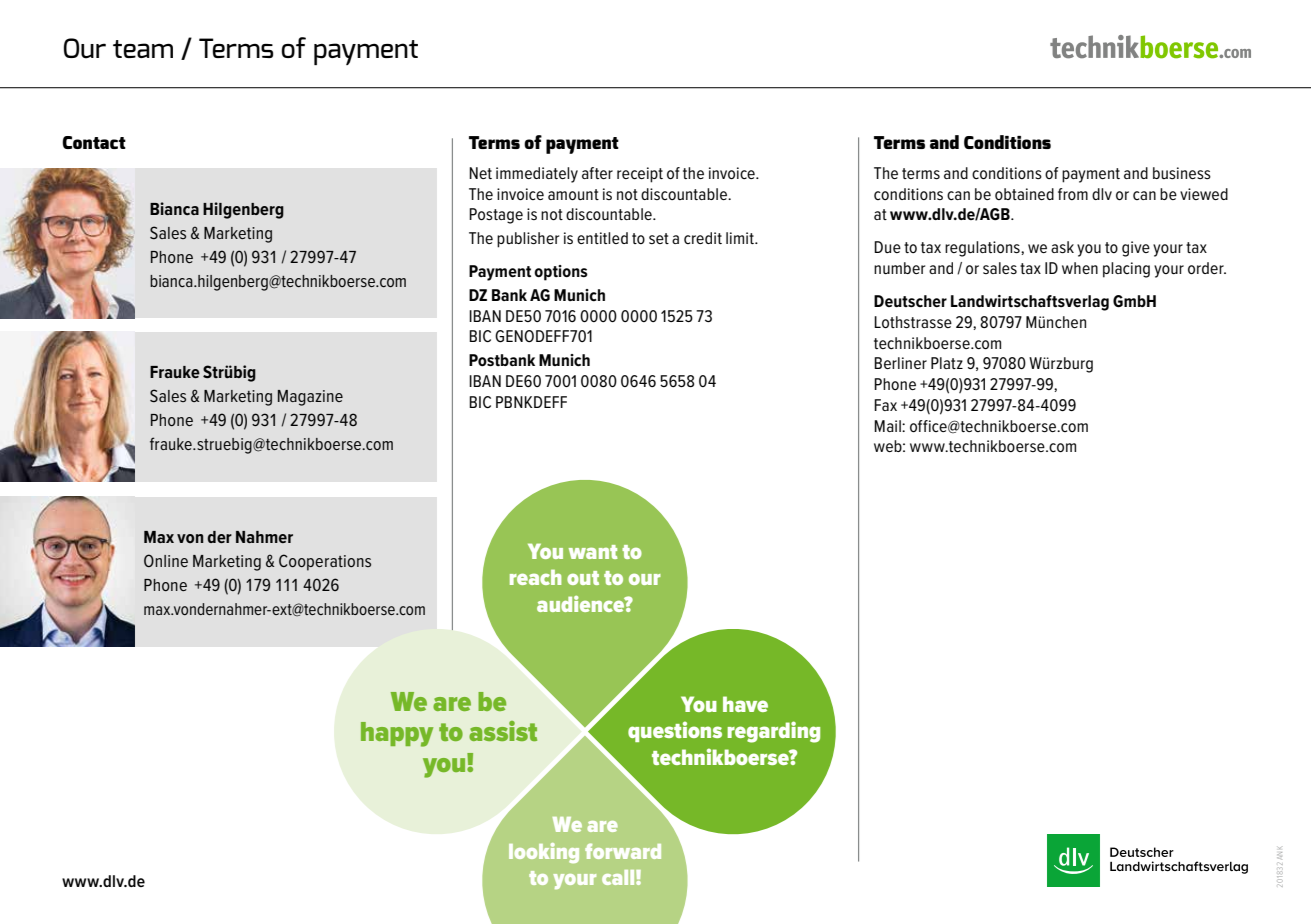 This screenshot has height=924, width=1311. What do you see at coordinates (143, 49) in the screenshot?
I see `team` at bounding box center [143, 49].
